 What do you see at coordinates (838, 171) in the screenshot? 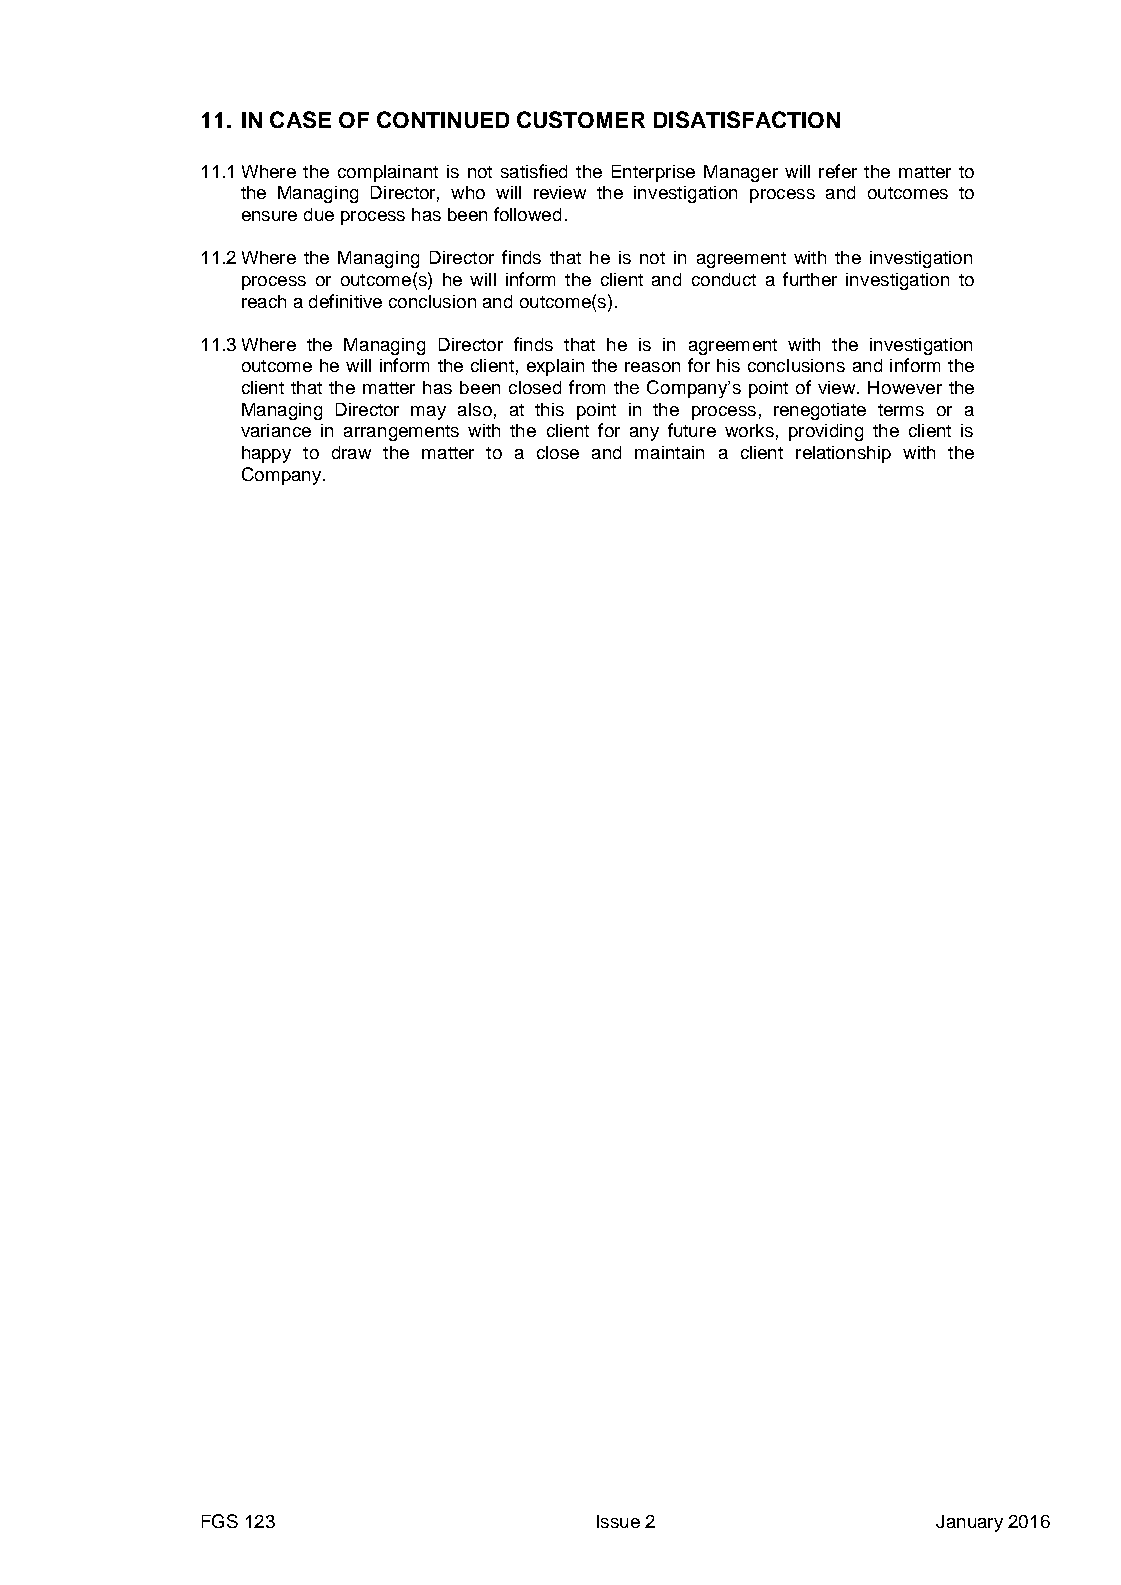
I see `refer` at bounding box center [838, 171].
